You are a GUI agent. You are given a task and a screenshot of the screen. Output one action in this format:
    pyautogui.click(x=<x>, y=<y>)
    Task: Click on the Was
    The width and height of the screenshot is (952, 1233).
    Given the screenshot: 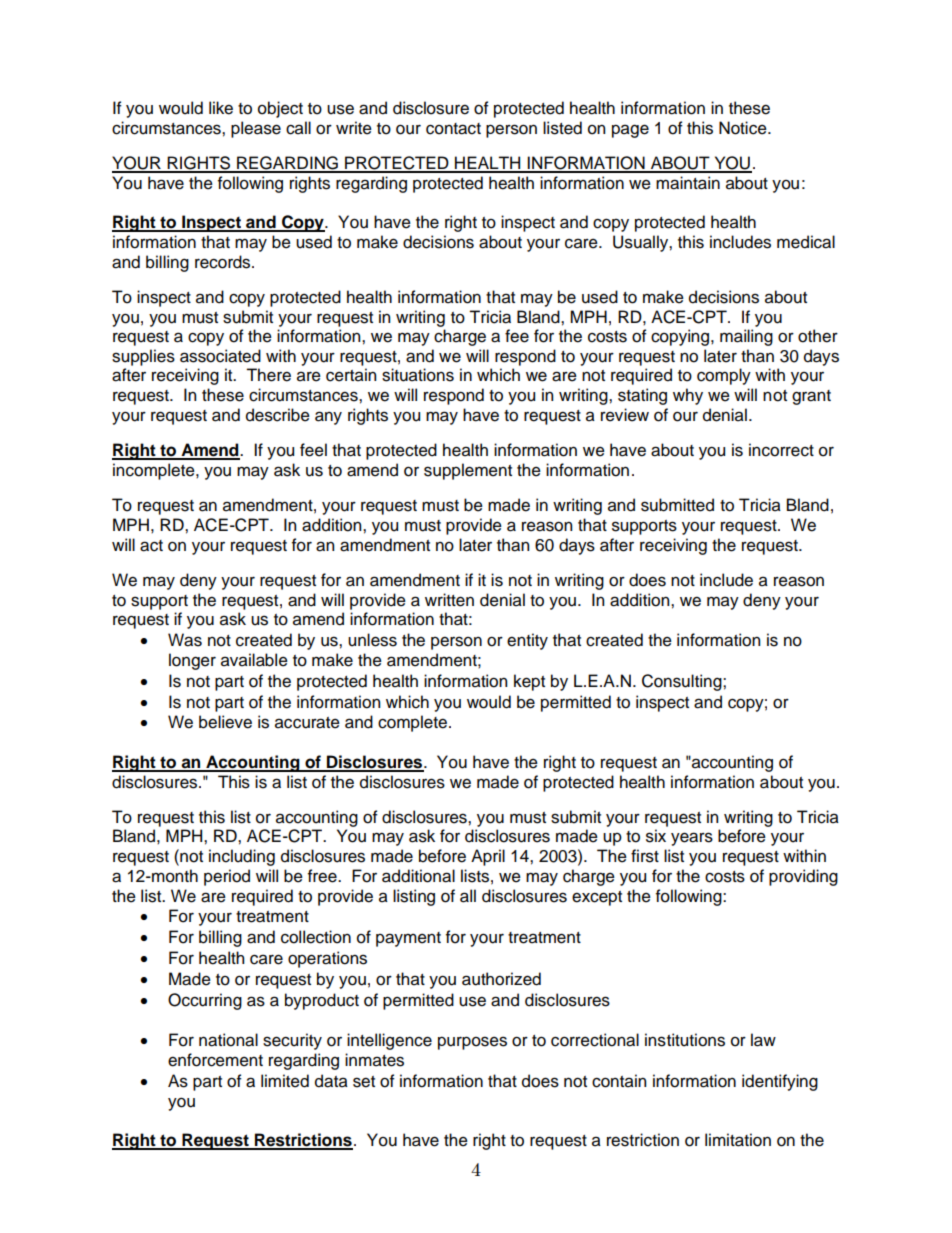 What is the action you would take?
    pyautogui.click(x=185, y=640)
